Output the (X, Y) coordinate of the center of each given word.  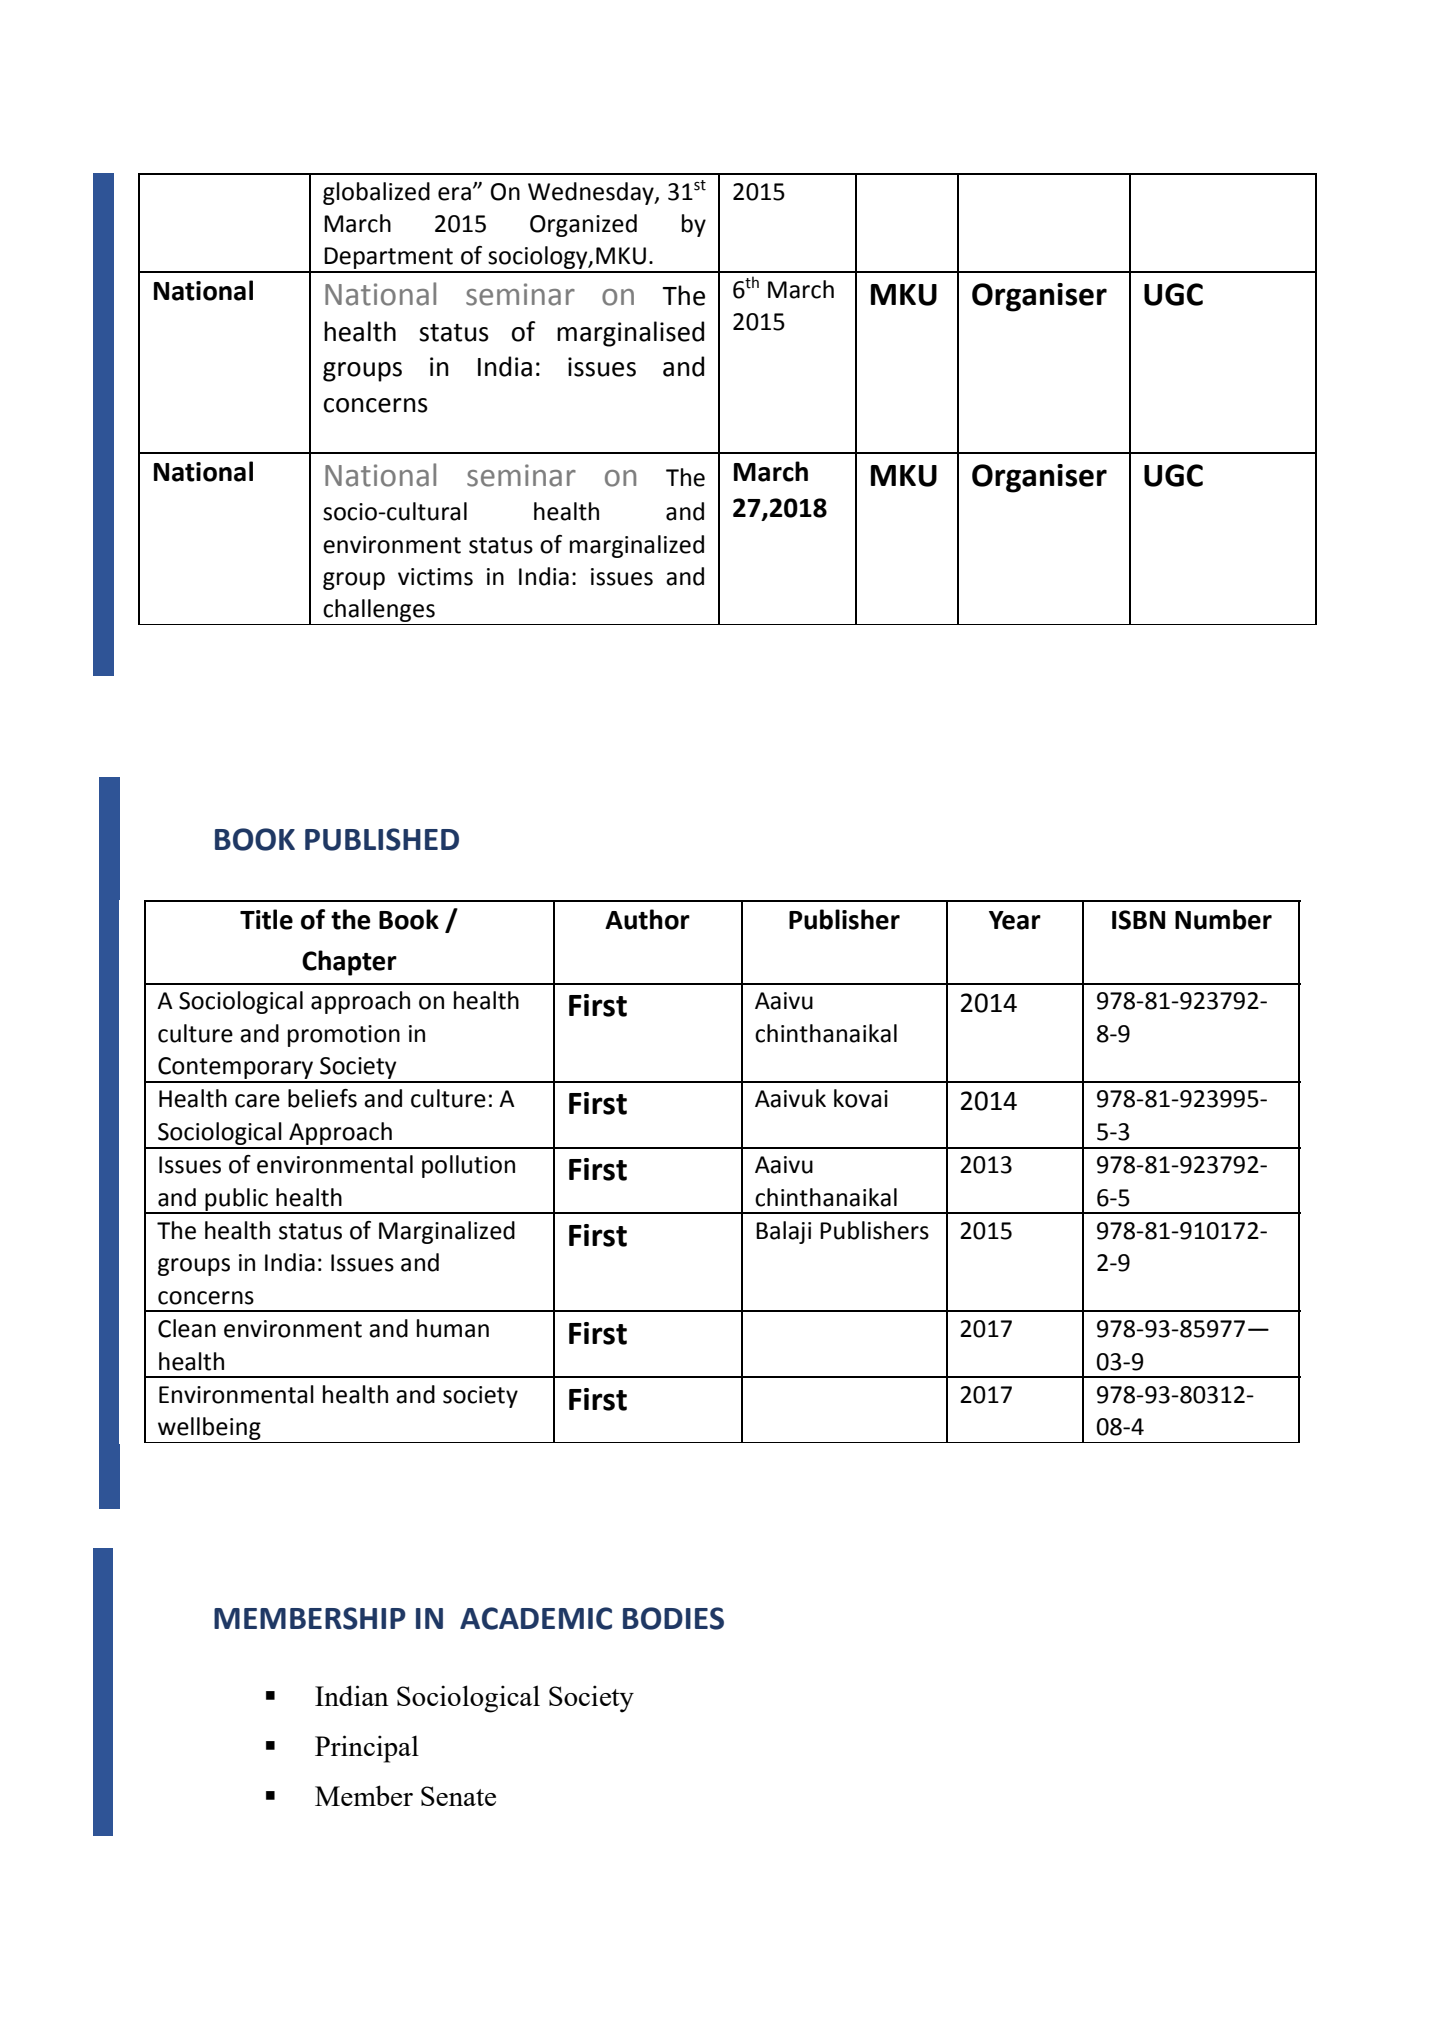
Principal (367, 1749)
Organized (583, 225)
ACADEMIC (536, 1618)
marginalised (630, 334)
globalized (376, 193)
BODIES (673, 1618)
